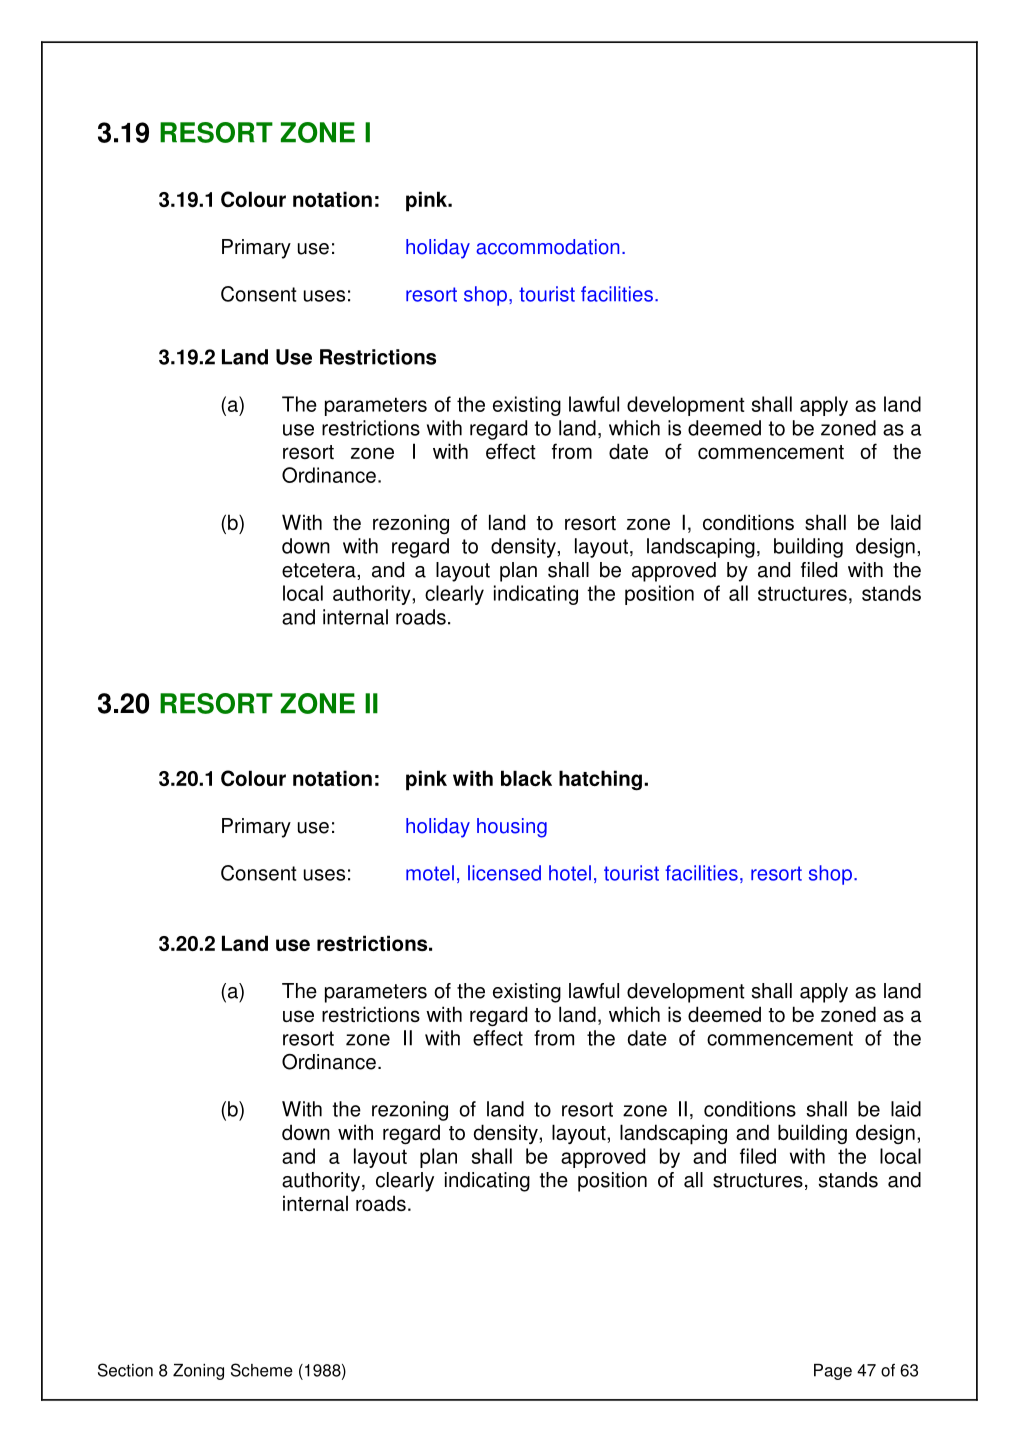  I want to click on motel, so click(430, 873).
